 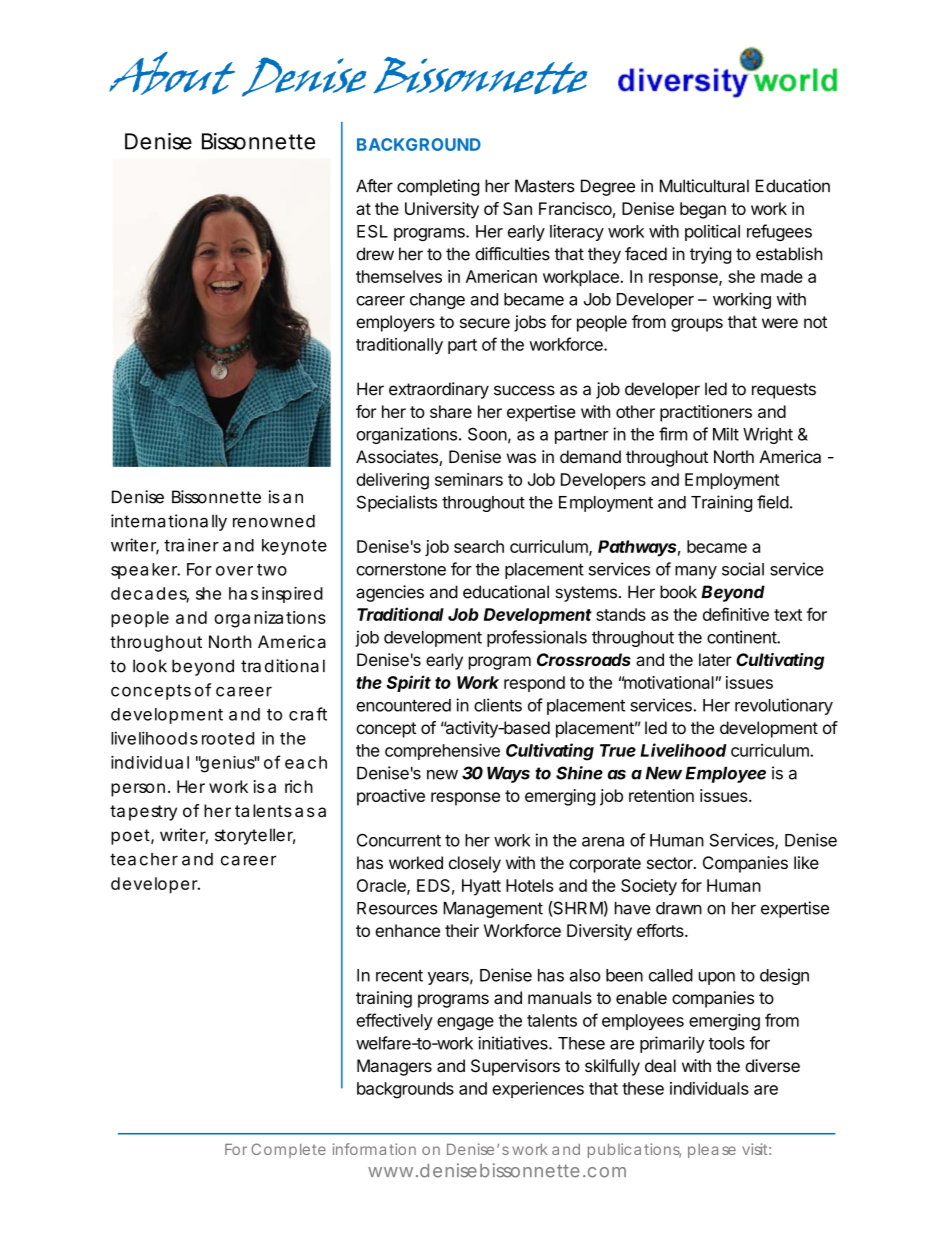 What do you see at coordinates (661, 795) in the image?
I see `retention` at bounding box center [661, 795].
